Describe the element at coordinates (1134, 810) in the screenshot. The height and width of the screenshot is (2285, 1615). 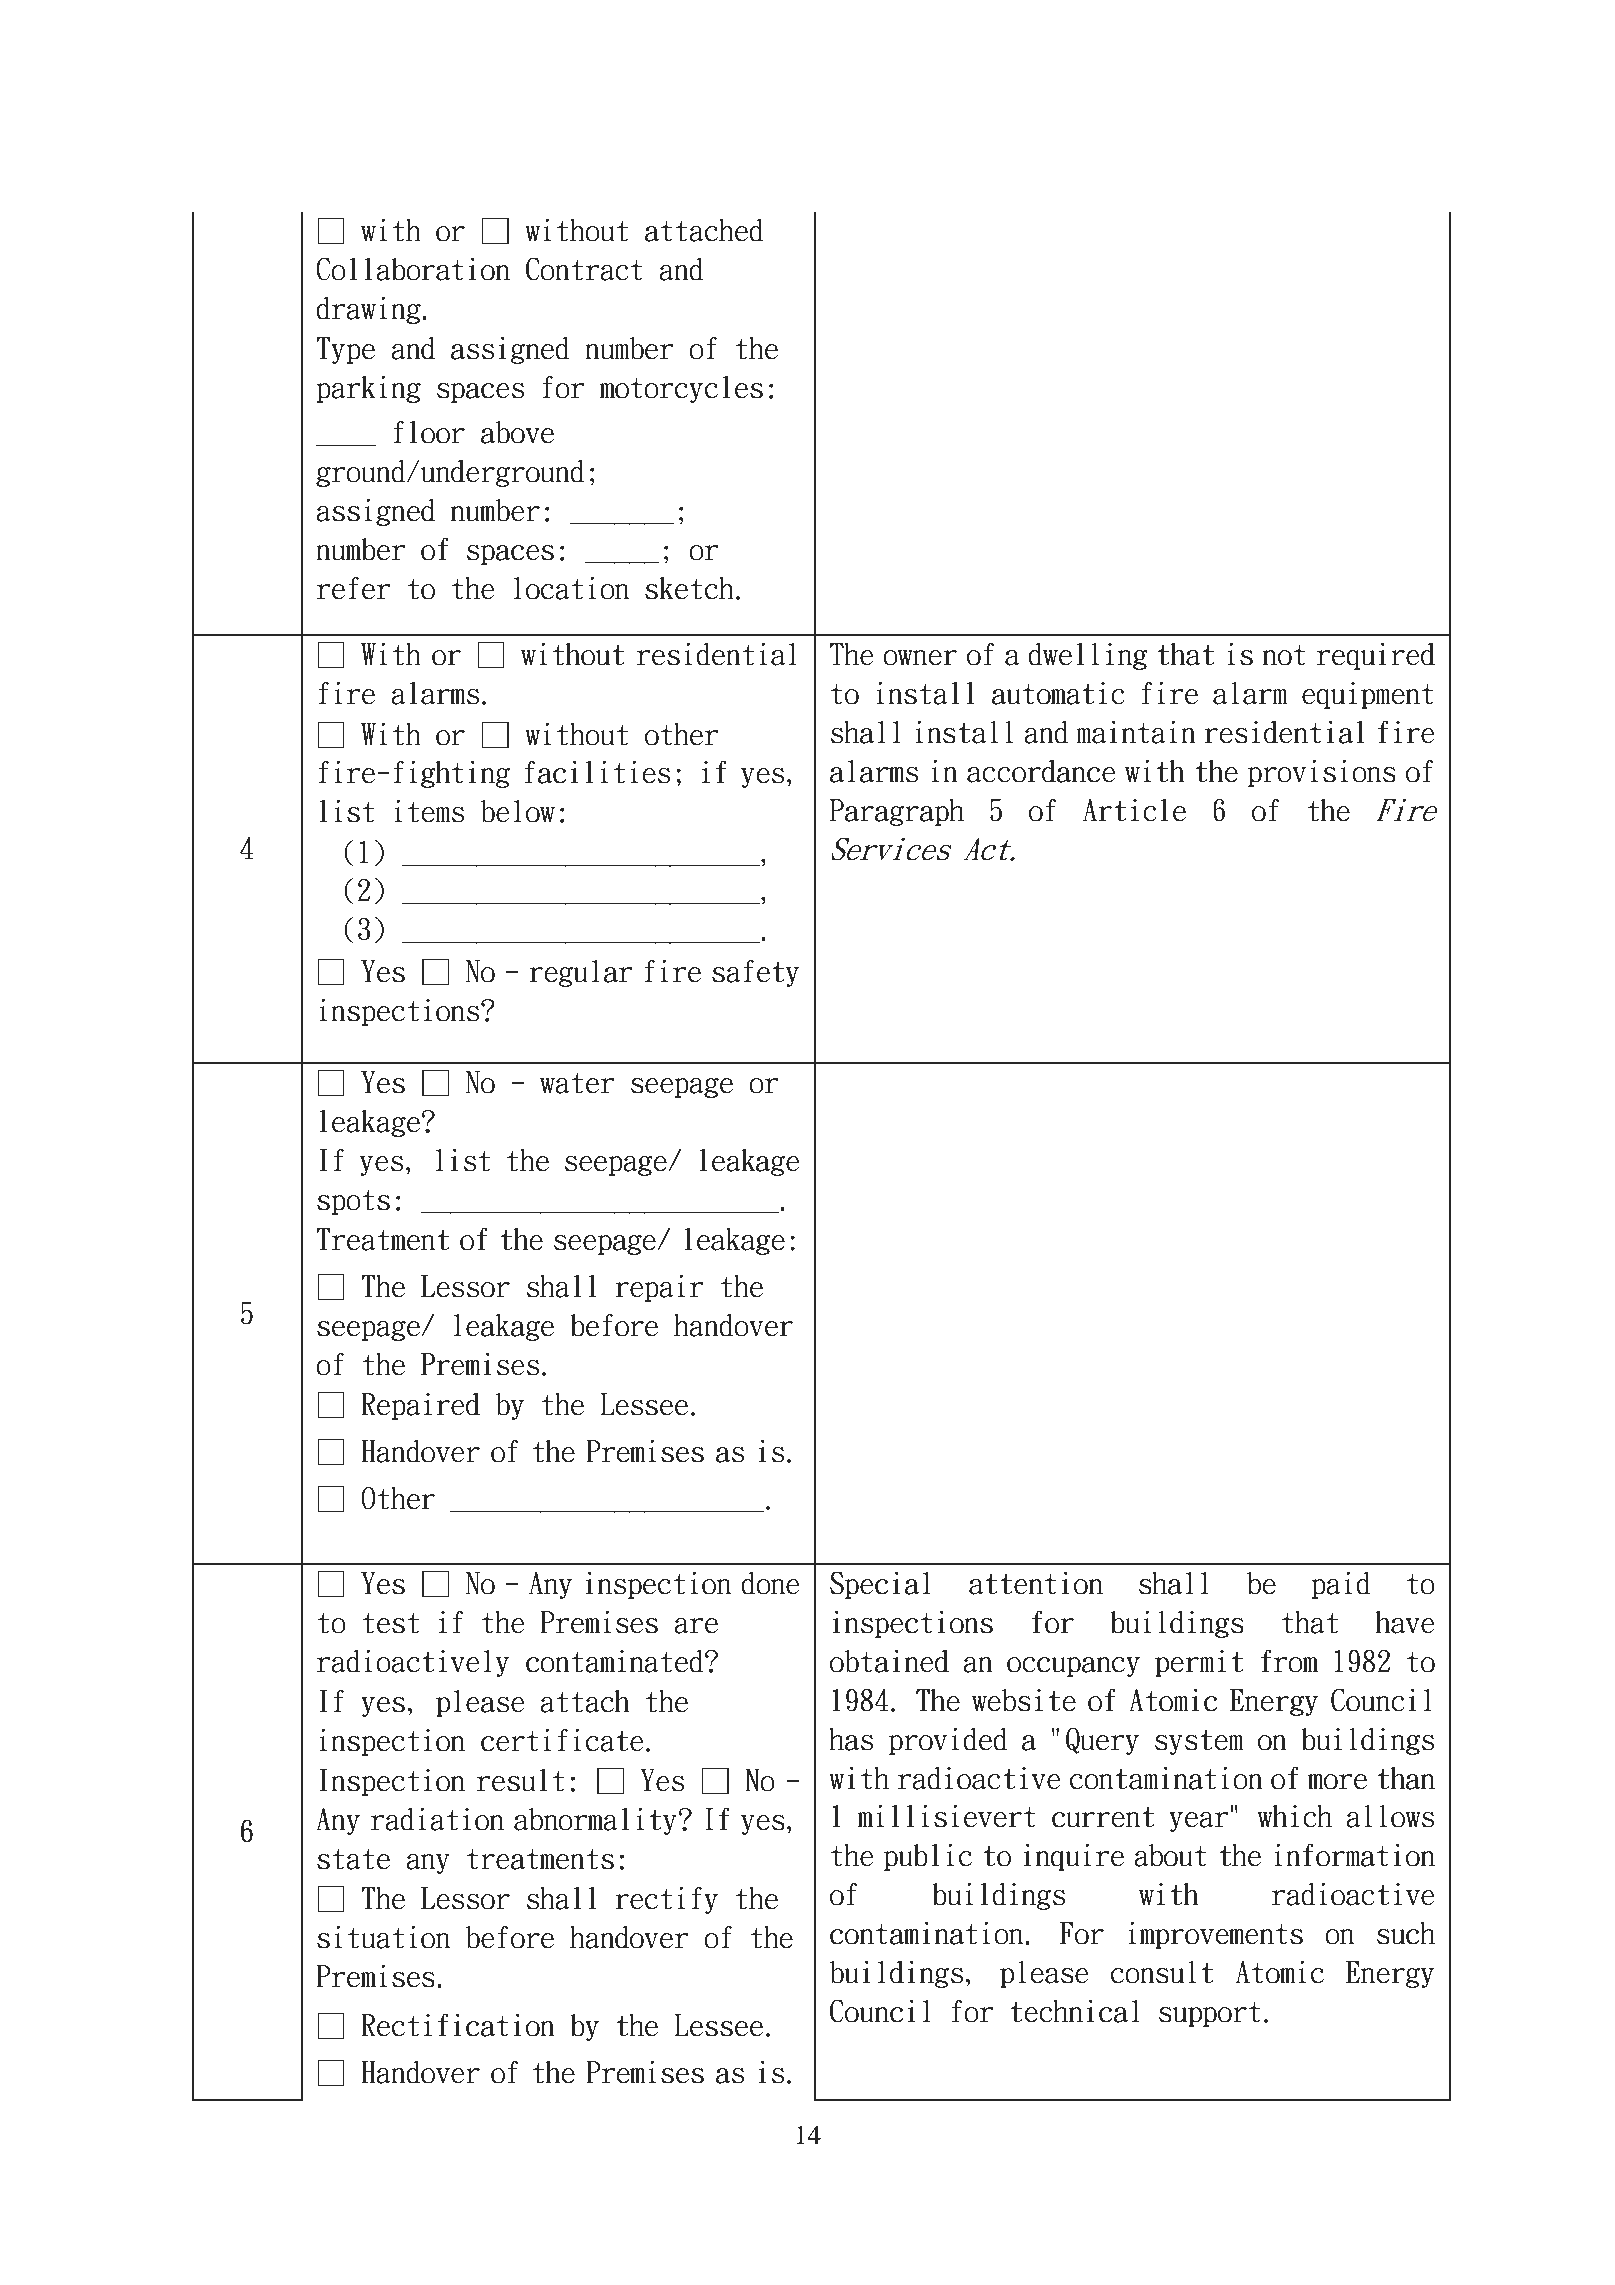
I see `Article` at that location.
